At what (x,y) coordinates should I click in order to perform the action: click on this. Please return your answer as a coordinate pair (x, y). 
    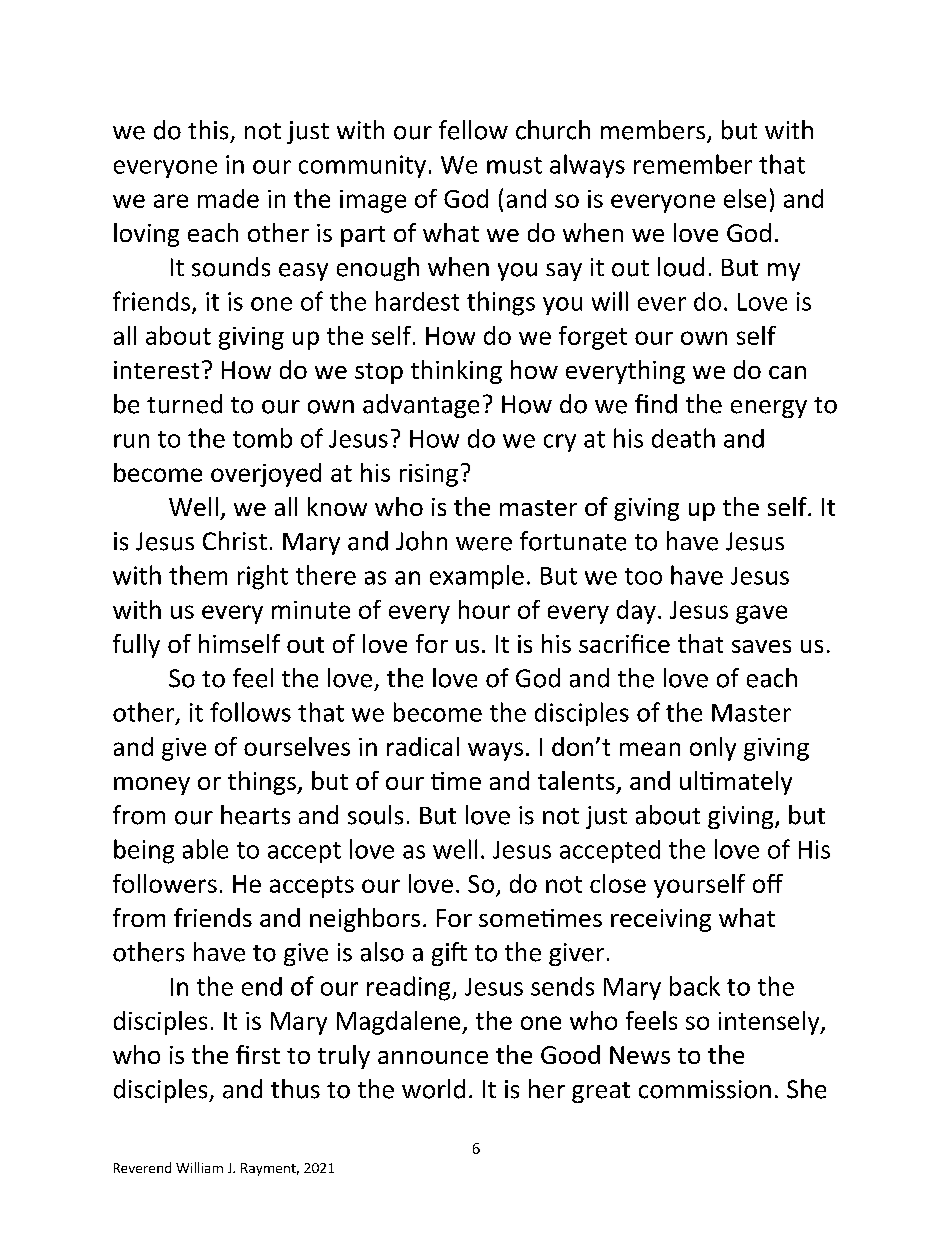
    Looking at the image, I should click on (208, 130).
